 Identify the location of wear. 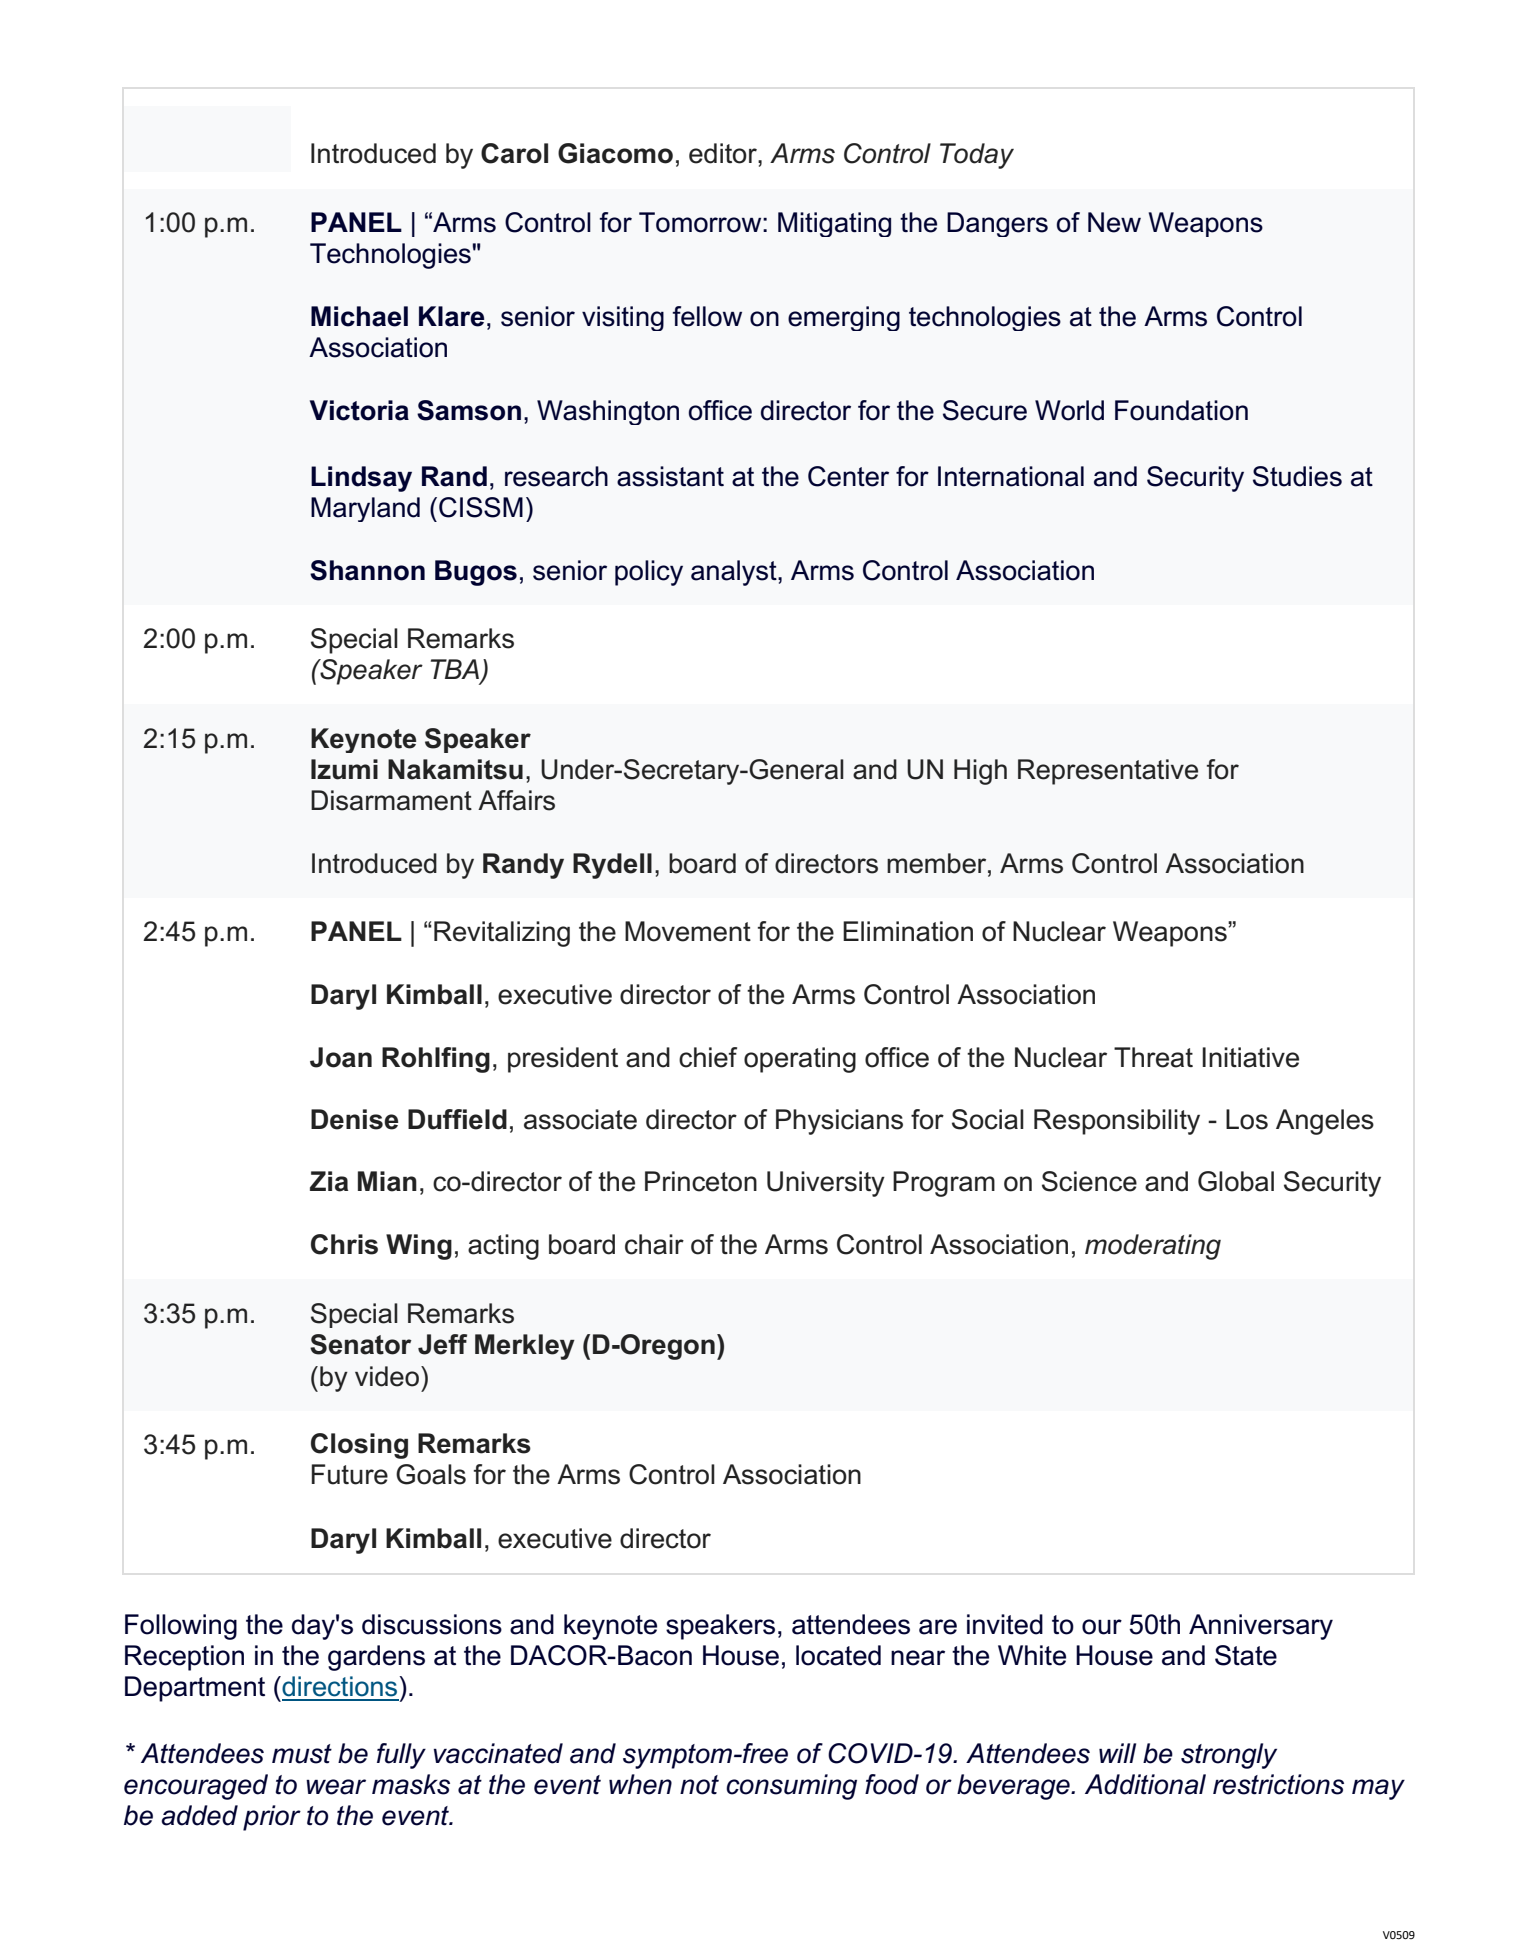
(336, 1787).
